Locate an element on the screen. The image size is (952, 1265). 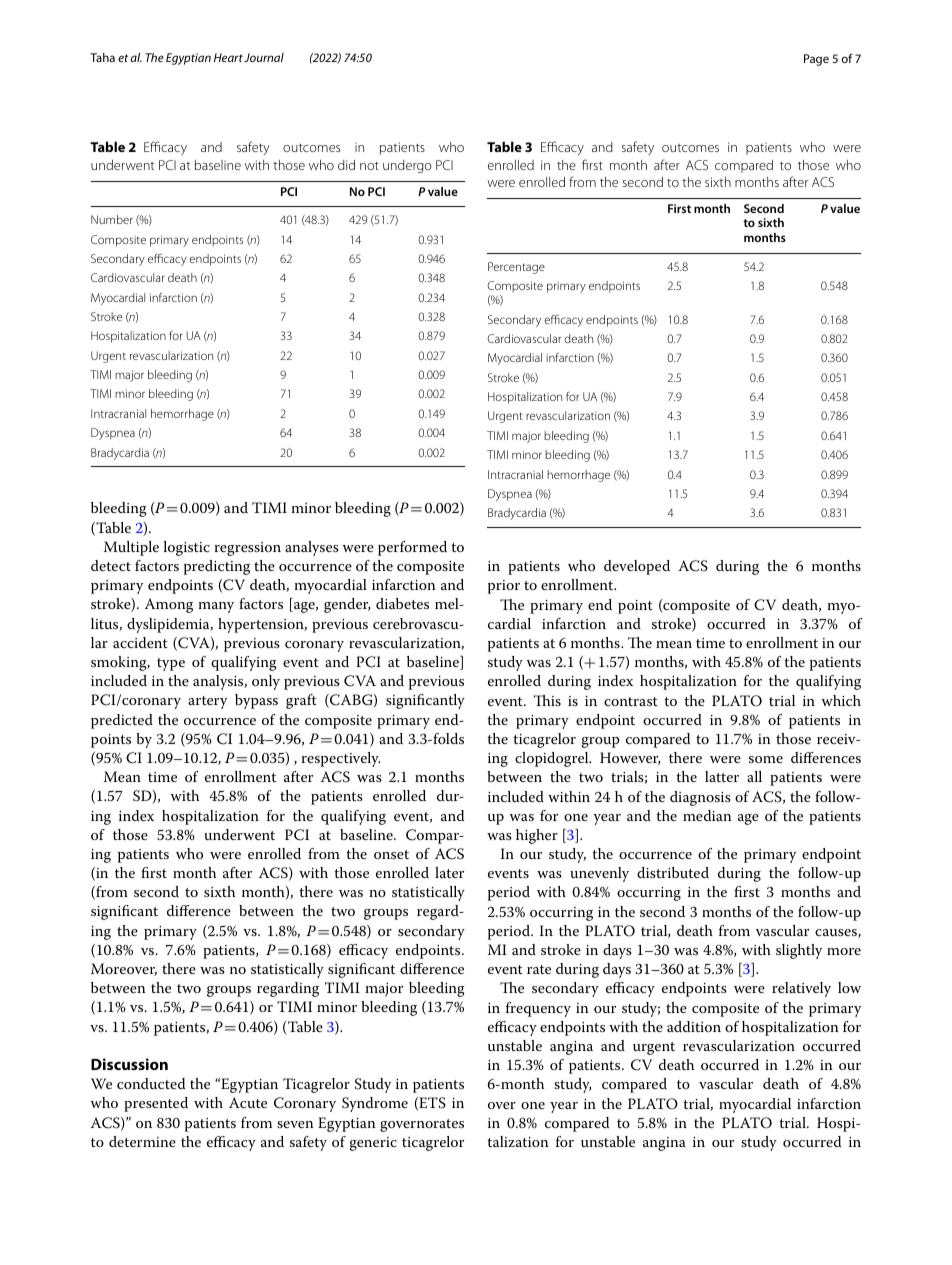
Heart is located at coordinates (228, 57).
